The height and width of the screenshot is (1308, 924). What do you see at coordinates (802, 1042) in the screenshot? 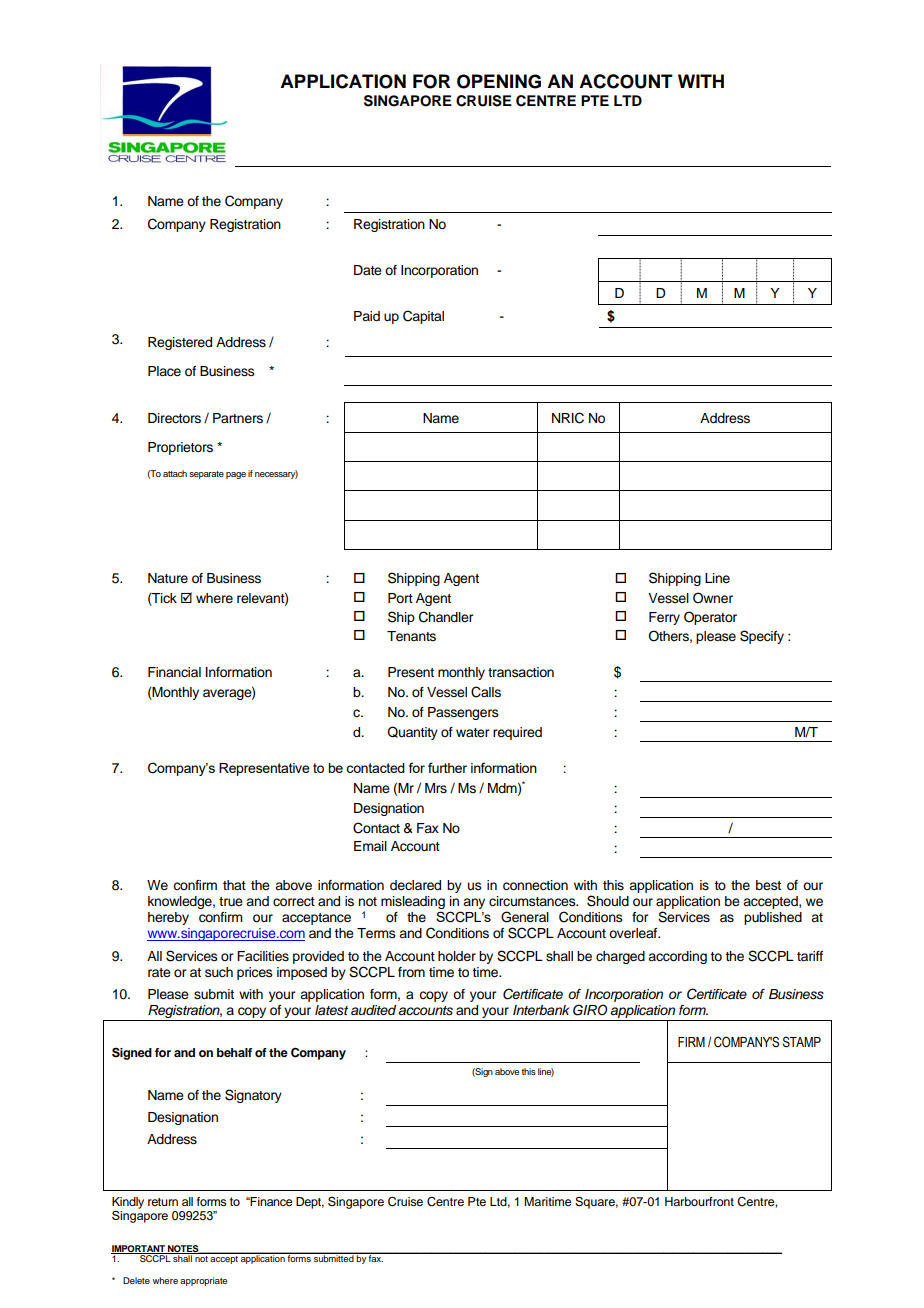
I see `STAMP` at bounding box center [802, 1042].
